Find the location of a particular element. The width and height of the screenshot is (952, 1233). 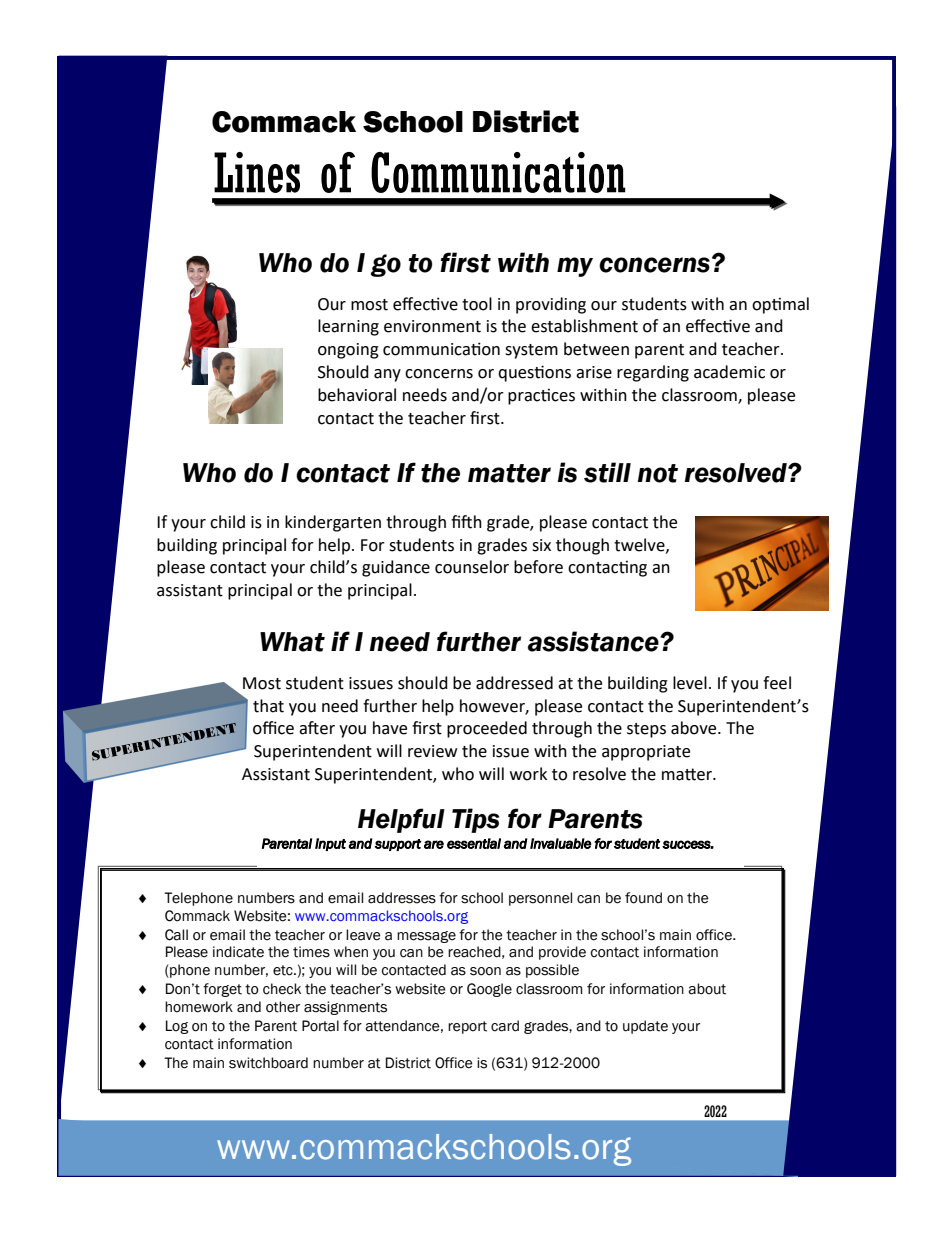

counselor is located at coordinates (472, 567).
